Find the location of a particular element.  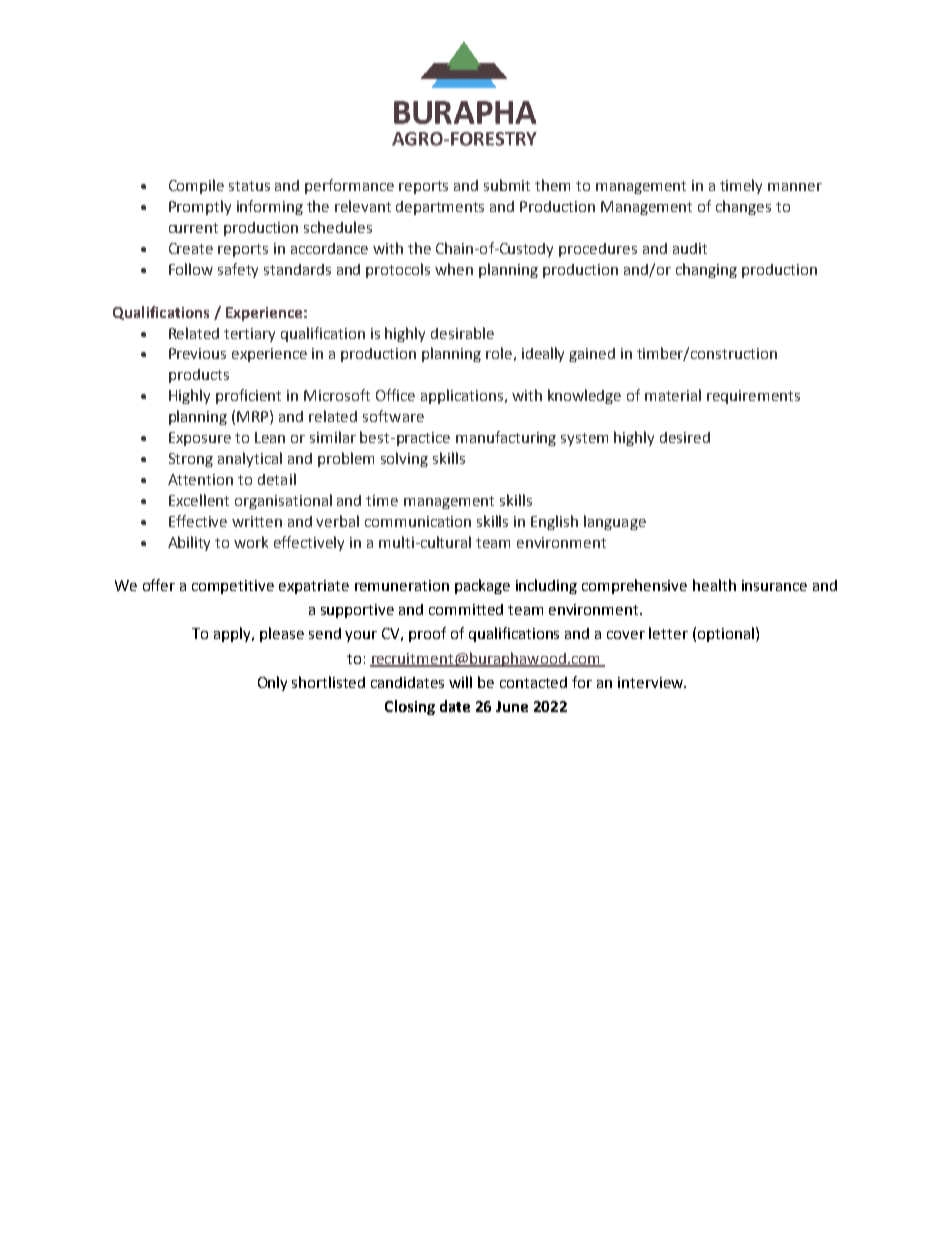

desired is located at coordinates (685, 437).
